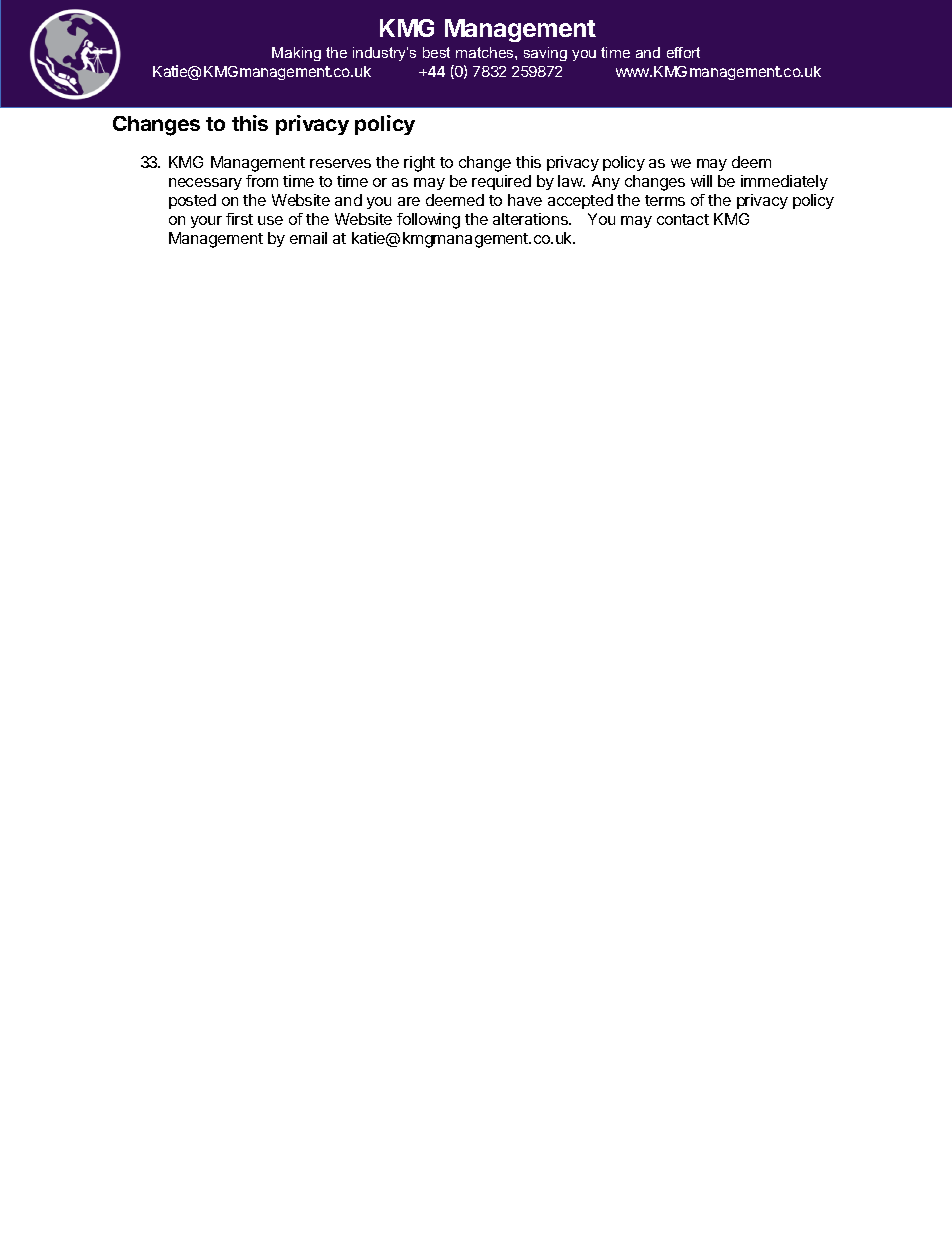 The image size is (952, 1233). I want to click on Making, so click(296, 54).
